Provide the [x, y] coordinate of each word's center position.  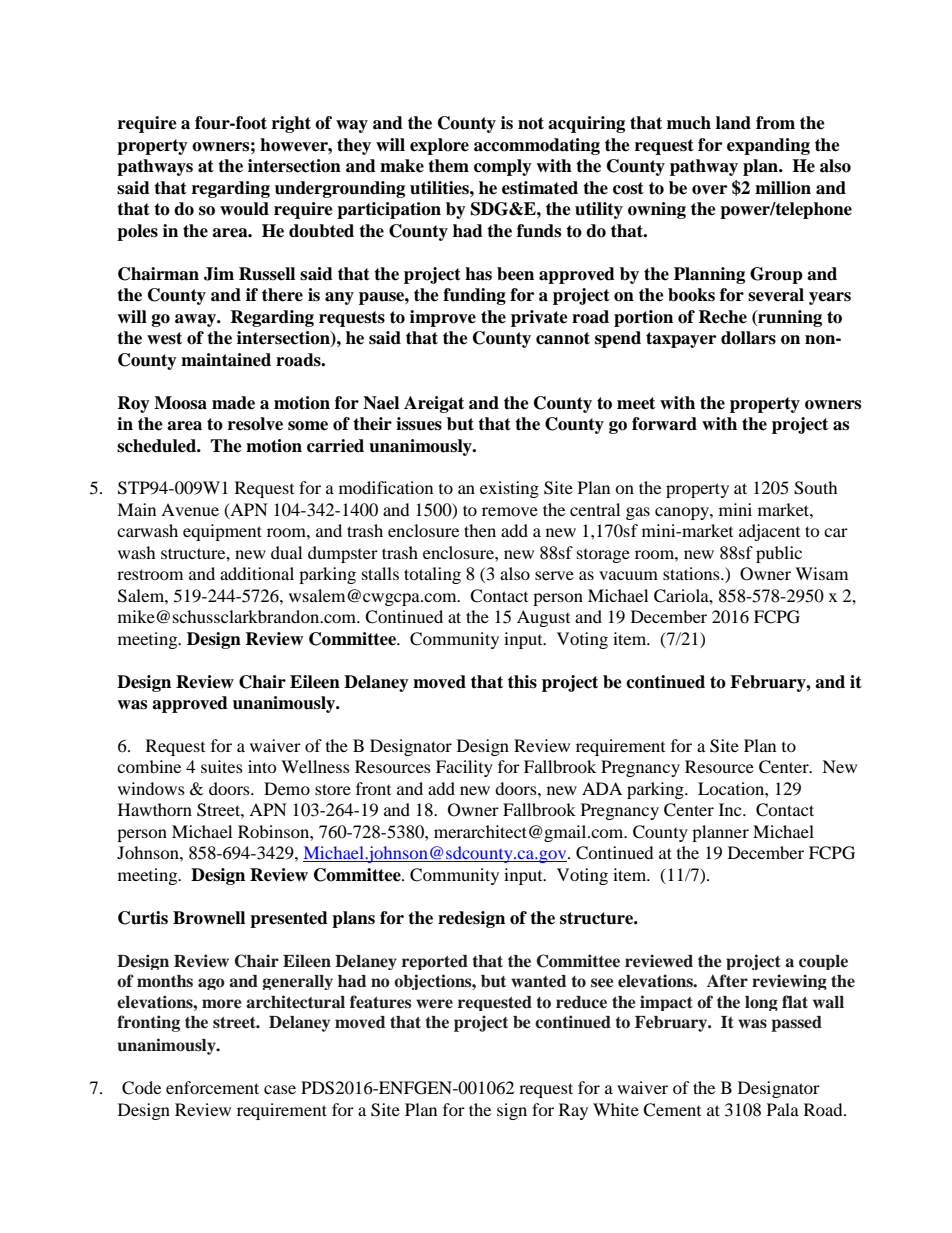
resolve [255, 424]
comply [503, 167]
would [244, 209]
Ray [573, 1111]
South [816, 488]
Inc [731, 809]
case [280, 1089]
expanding [768, 146]
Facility [464, 768]
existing [509, 489]
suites [222, 766]
